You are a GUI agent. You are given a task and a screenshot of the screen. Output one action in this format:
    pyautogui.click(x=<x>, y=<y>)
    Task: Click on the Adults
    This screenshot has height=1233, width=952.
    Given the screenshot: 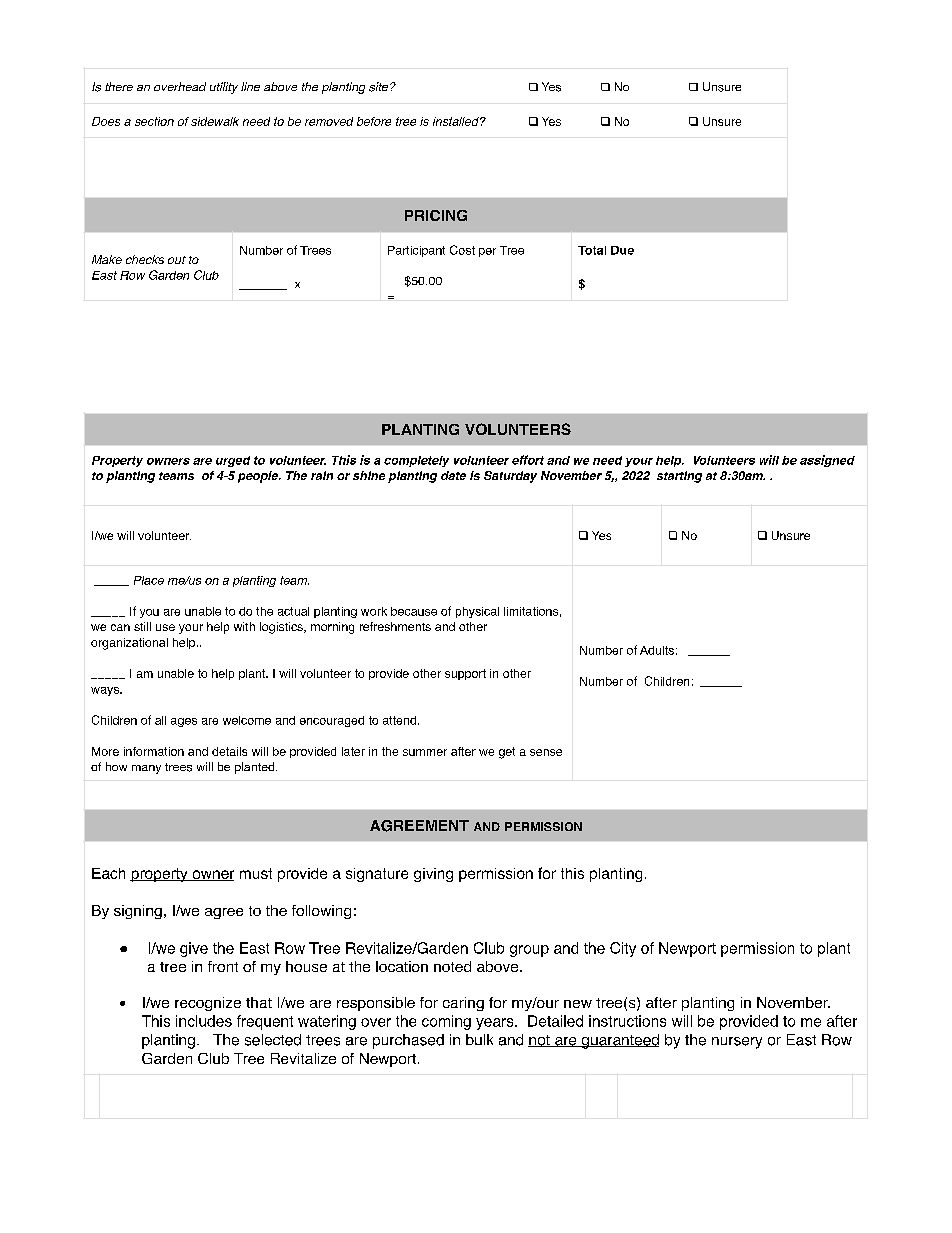 What is the action you would take?
    pyautogui.click(x=657, y=650)
